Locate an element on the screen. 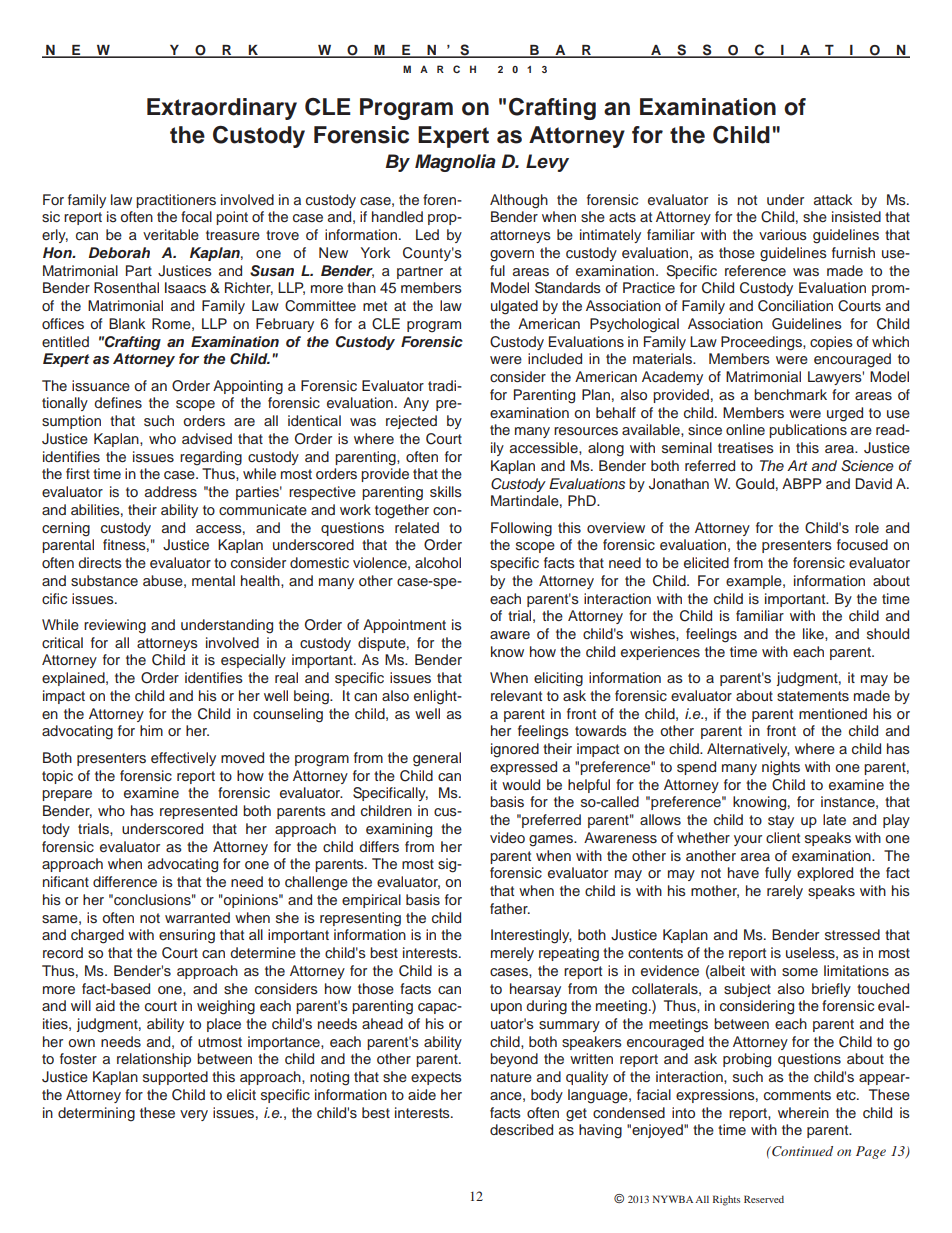 The image size is (952, 1233). relevant is located at coordinates (516, 695).
